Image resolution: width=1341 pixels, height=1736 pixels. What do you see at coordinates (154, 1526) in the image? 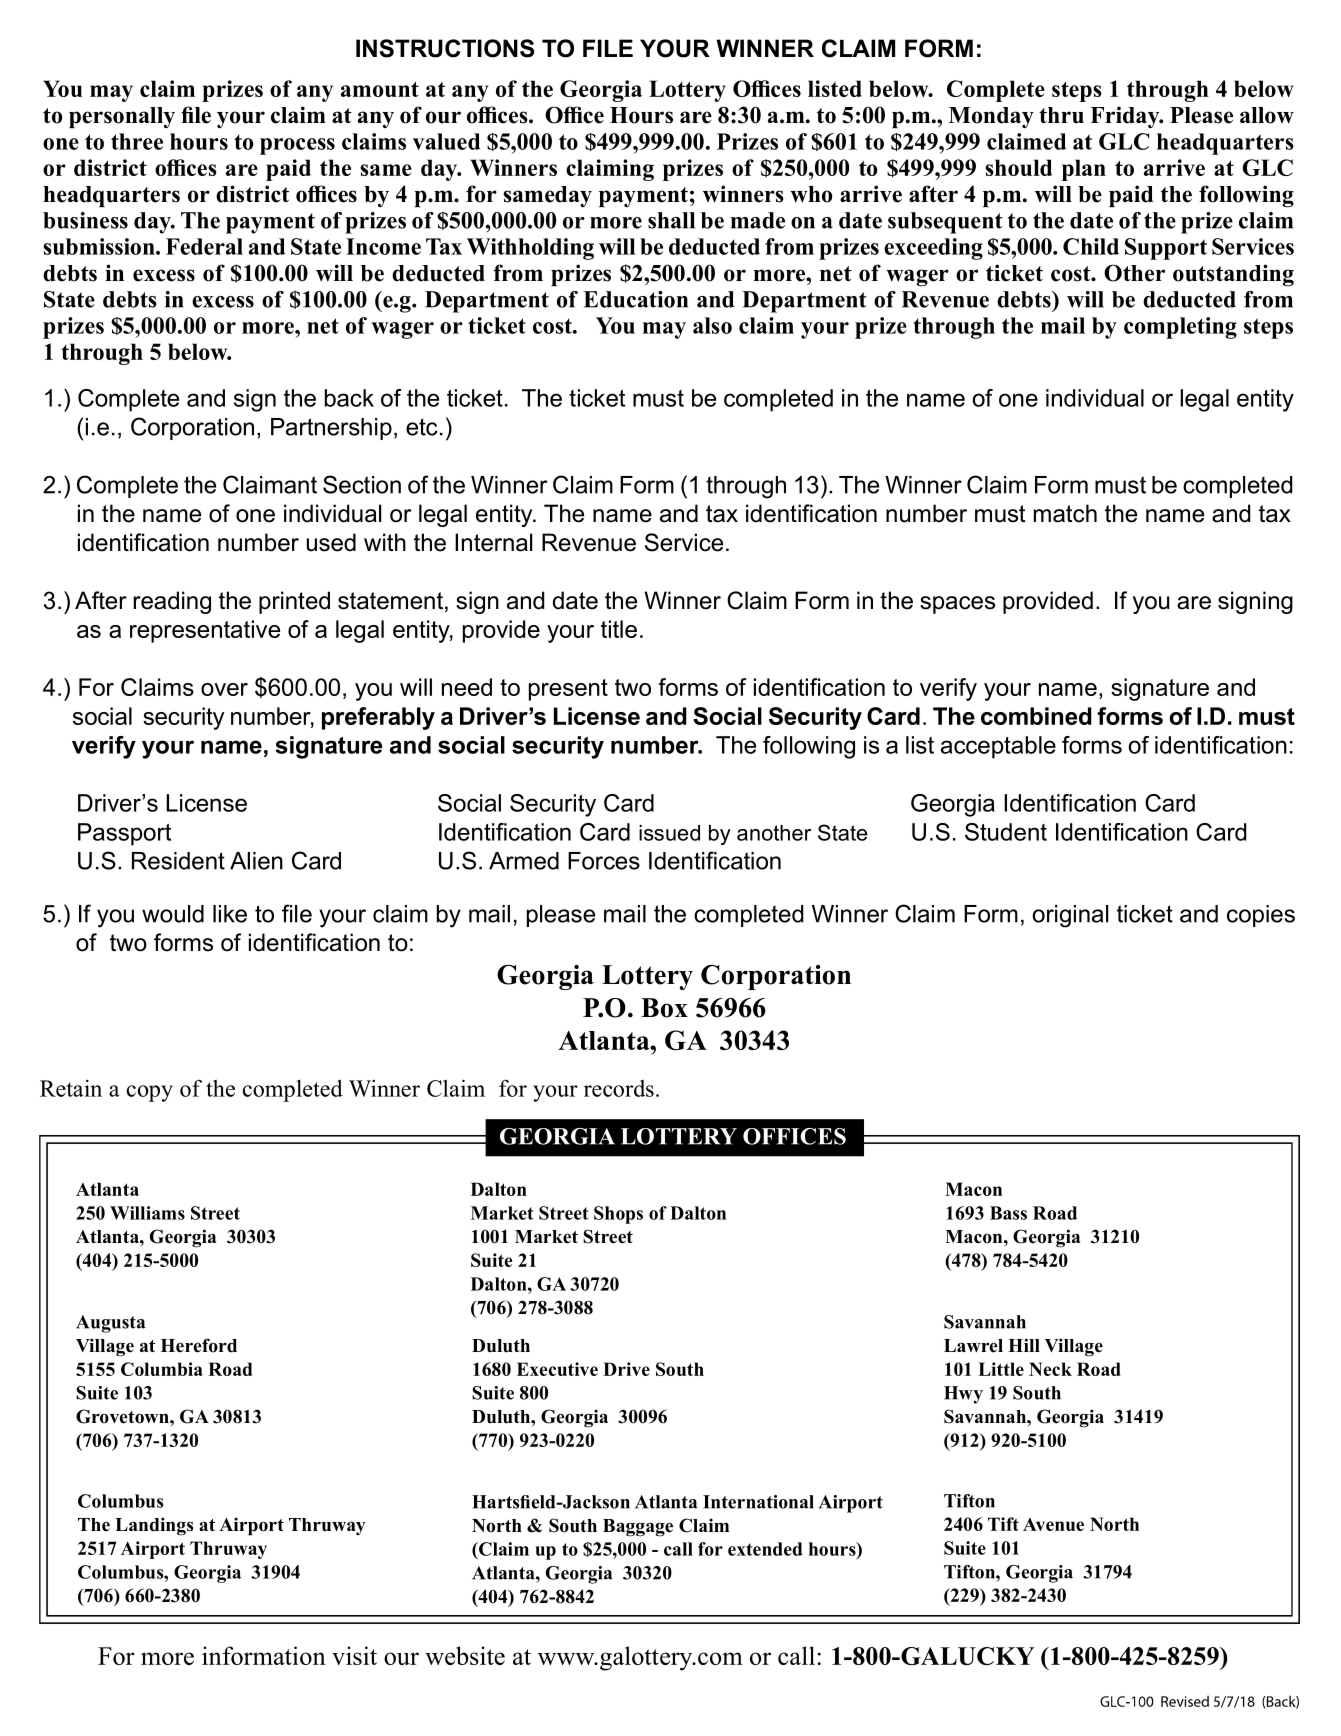
I see `Landings` at bounding box center [154, 1526].
